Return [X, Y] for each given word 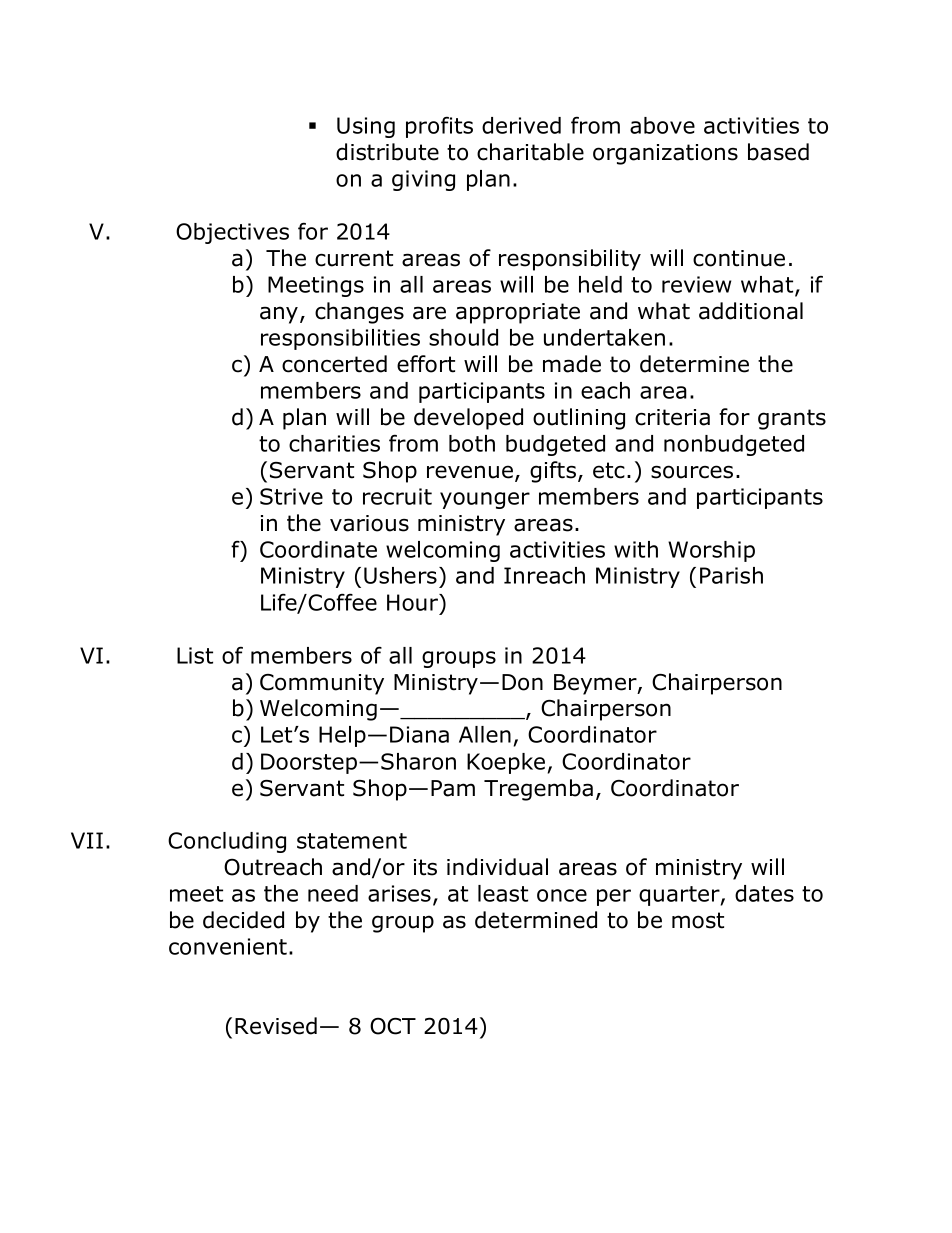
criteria [672, 417]
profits [439, 127]
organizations [665, 154]
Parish [731, 575]
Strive [291, 496]
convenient [229, 946]
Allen [485, 734]
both [472, 443]
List [195, 655]
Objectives [232, 233]
